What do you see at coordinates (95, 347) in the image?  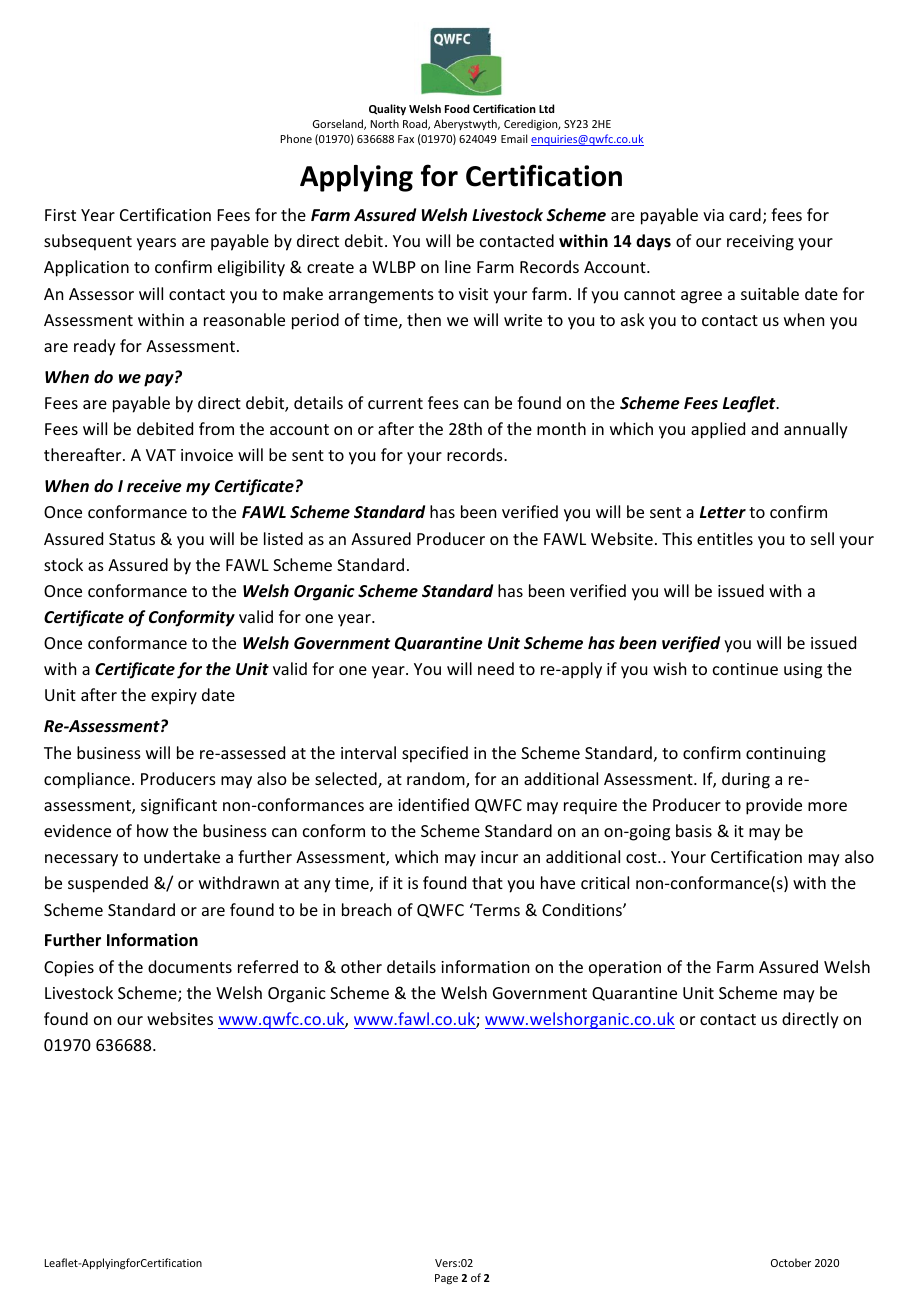 I see `ready` at bounding box center [95, 347].
